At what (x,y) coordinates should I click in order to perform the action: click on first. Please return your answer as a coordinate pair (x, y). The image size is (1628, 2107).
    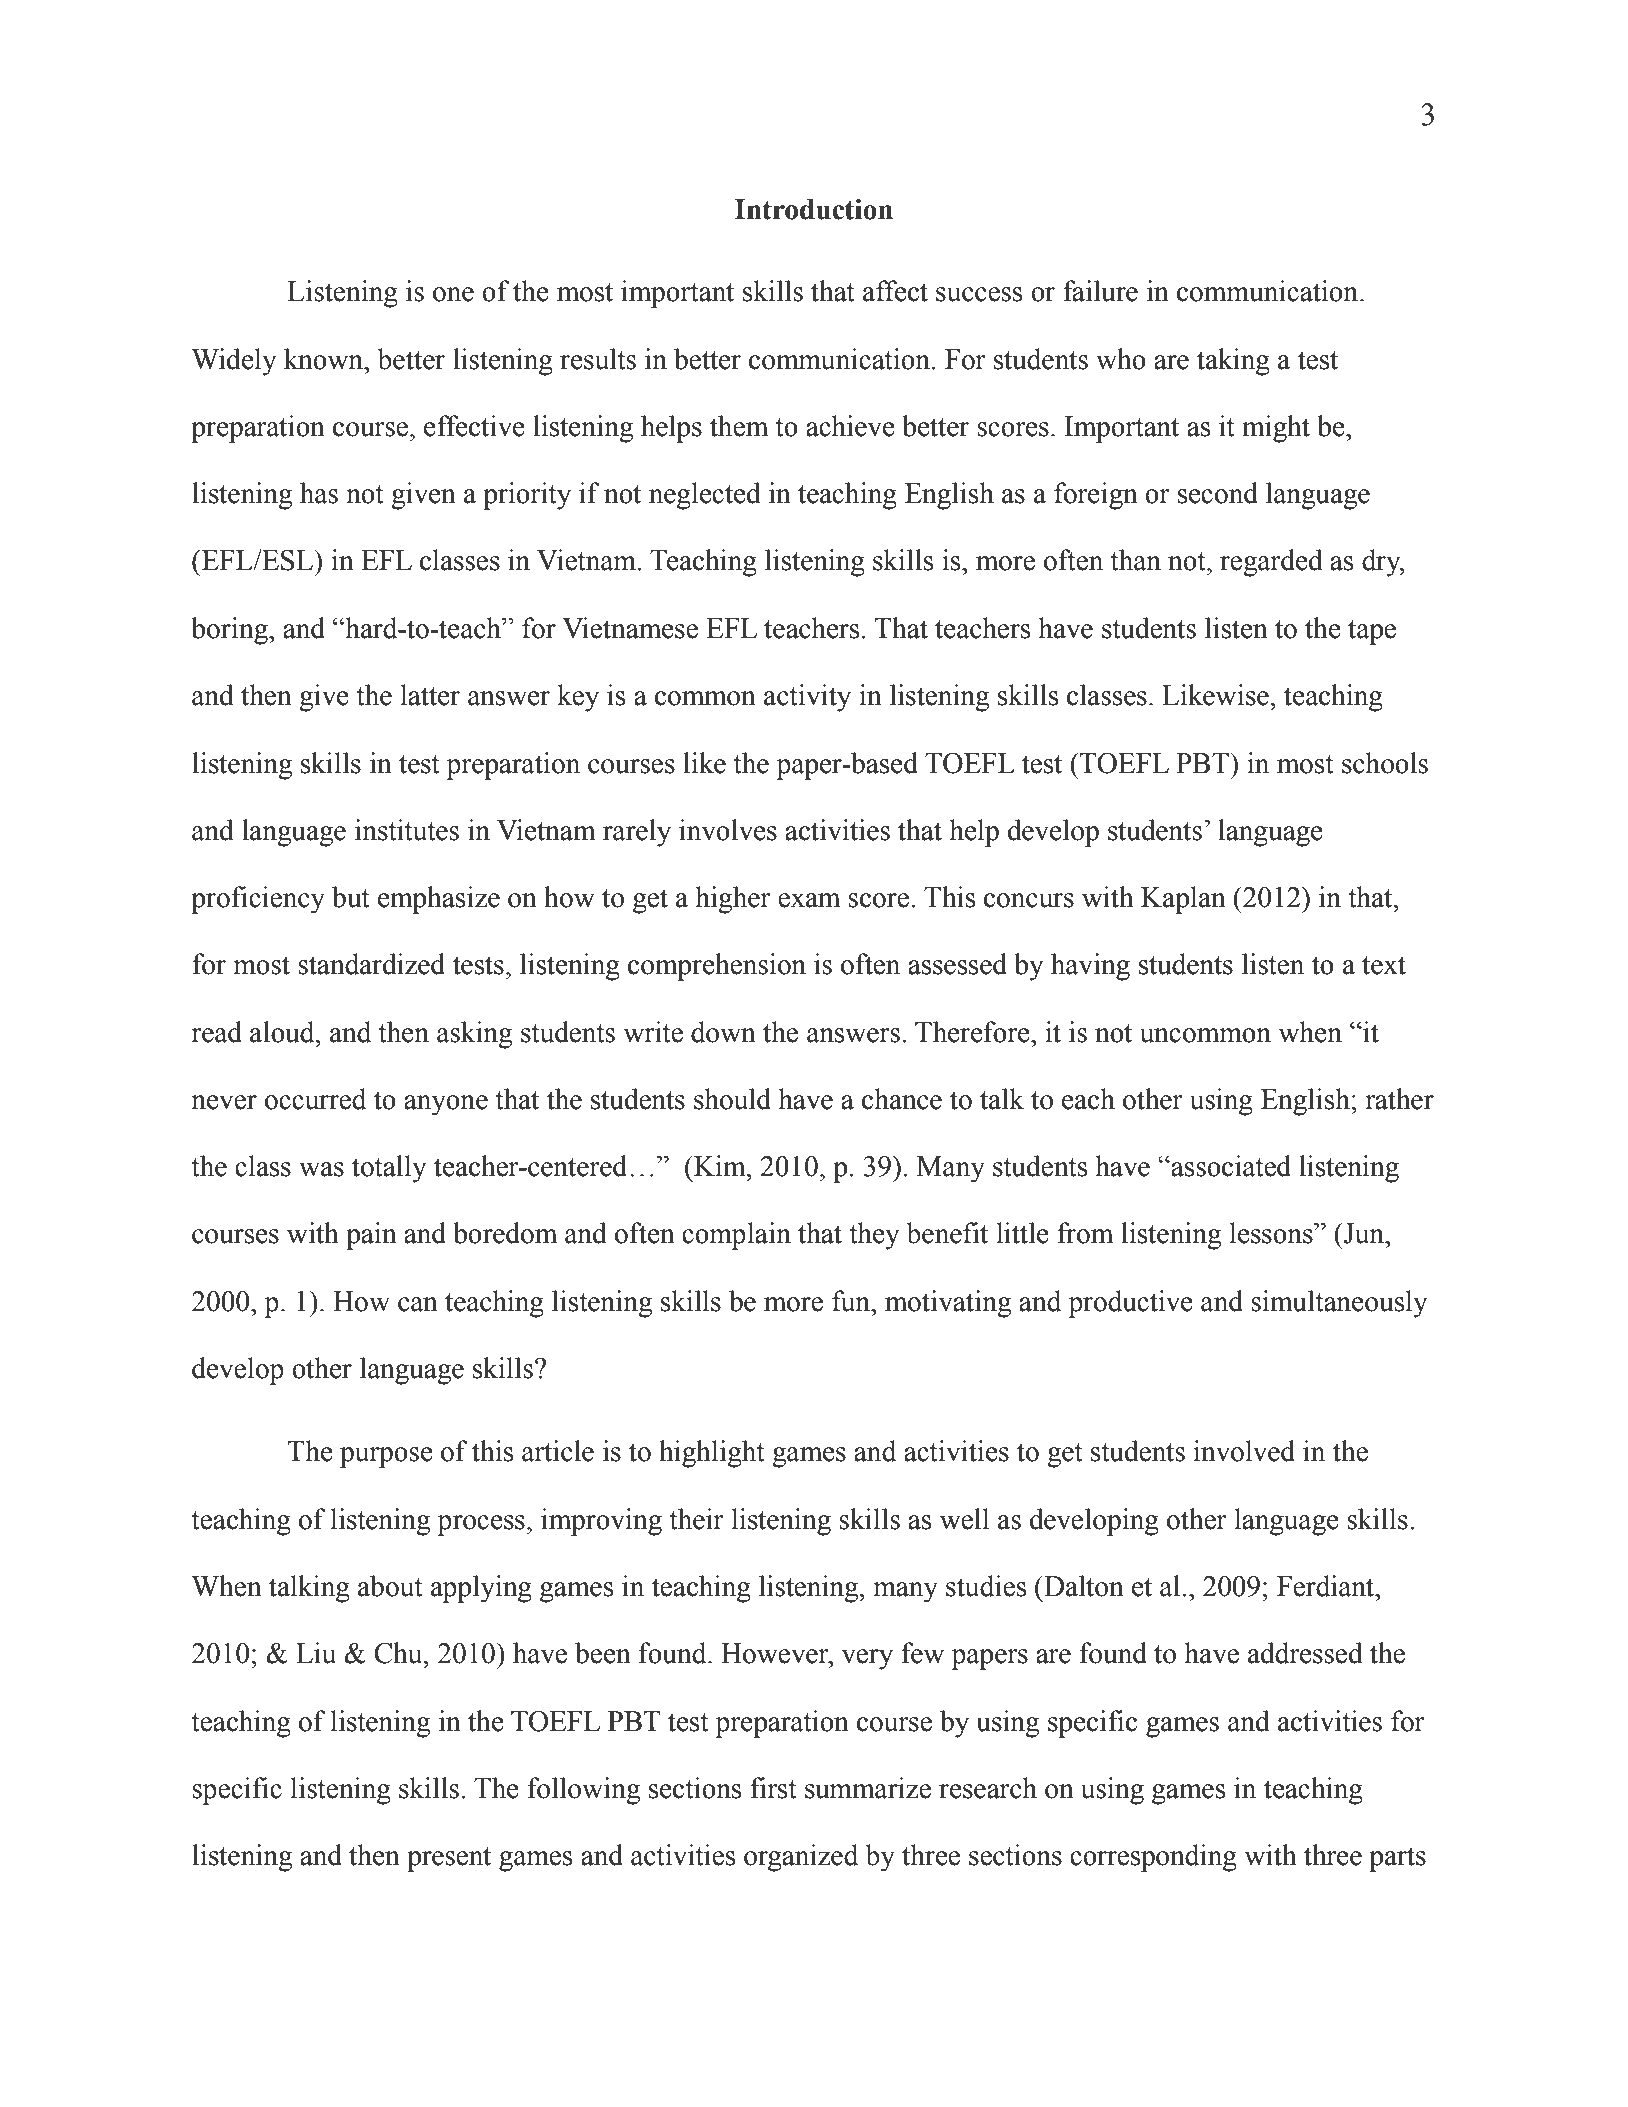
    Looking at the image, I should click on (773, 1788).
